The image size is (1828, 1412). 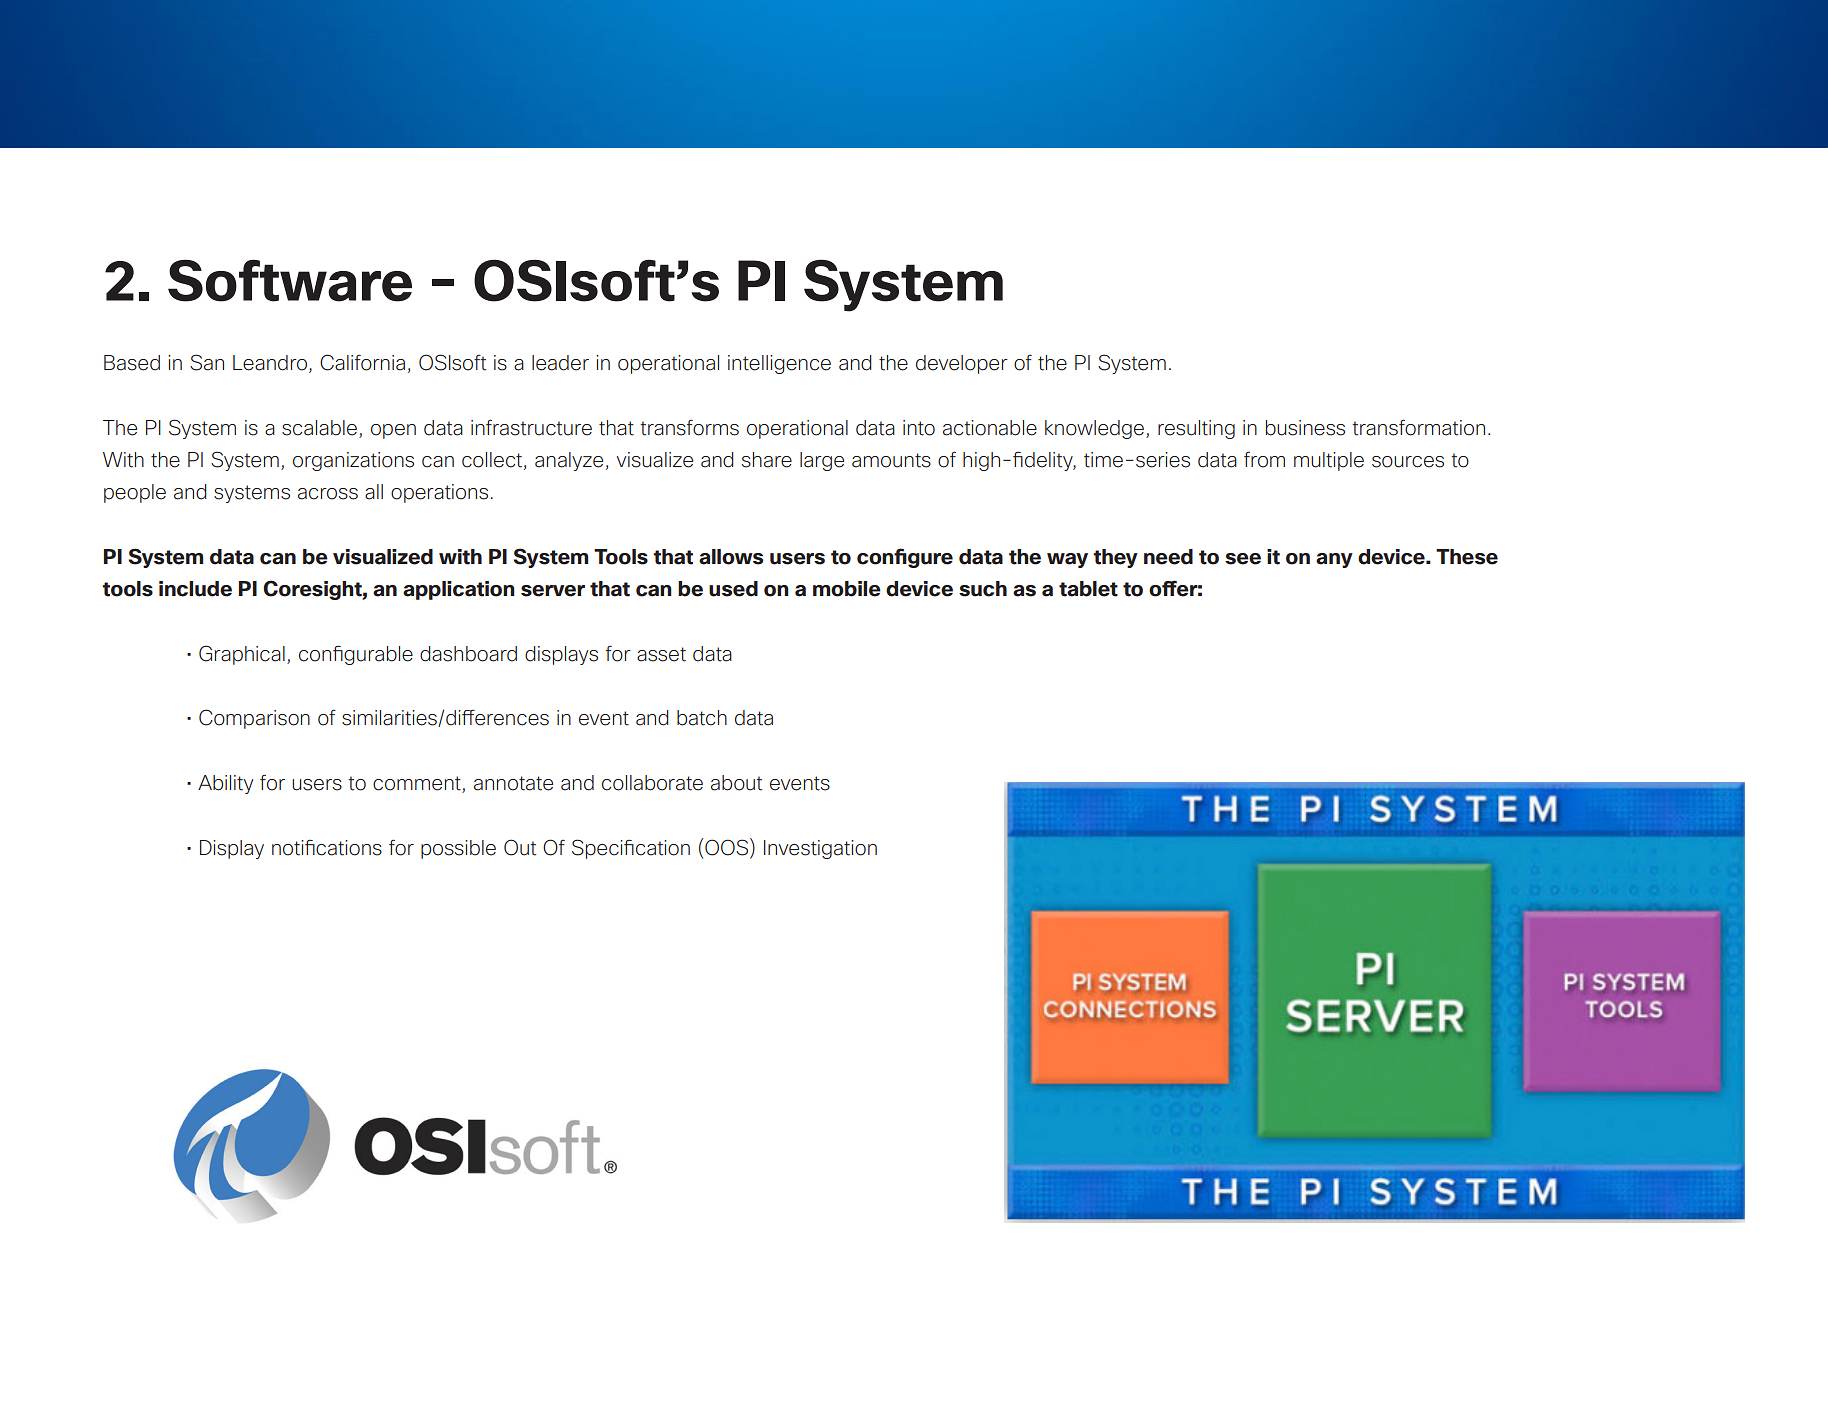 What do you see at coordinates (1334, 560) in the screenshot?
I see `any` at bounding box center [1334, 560].
